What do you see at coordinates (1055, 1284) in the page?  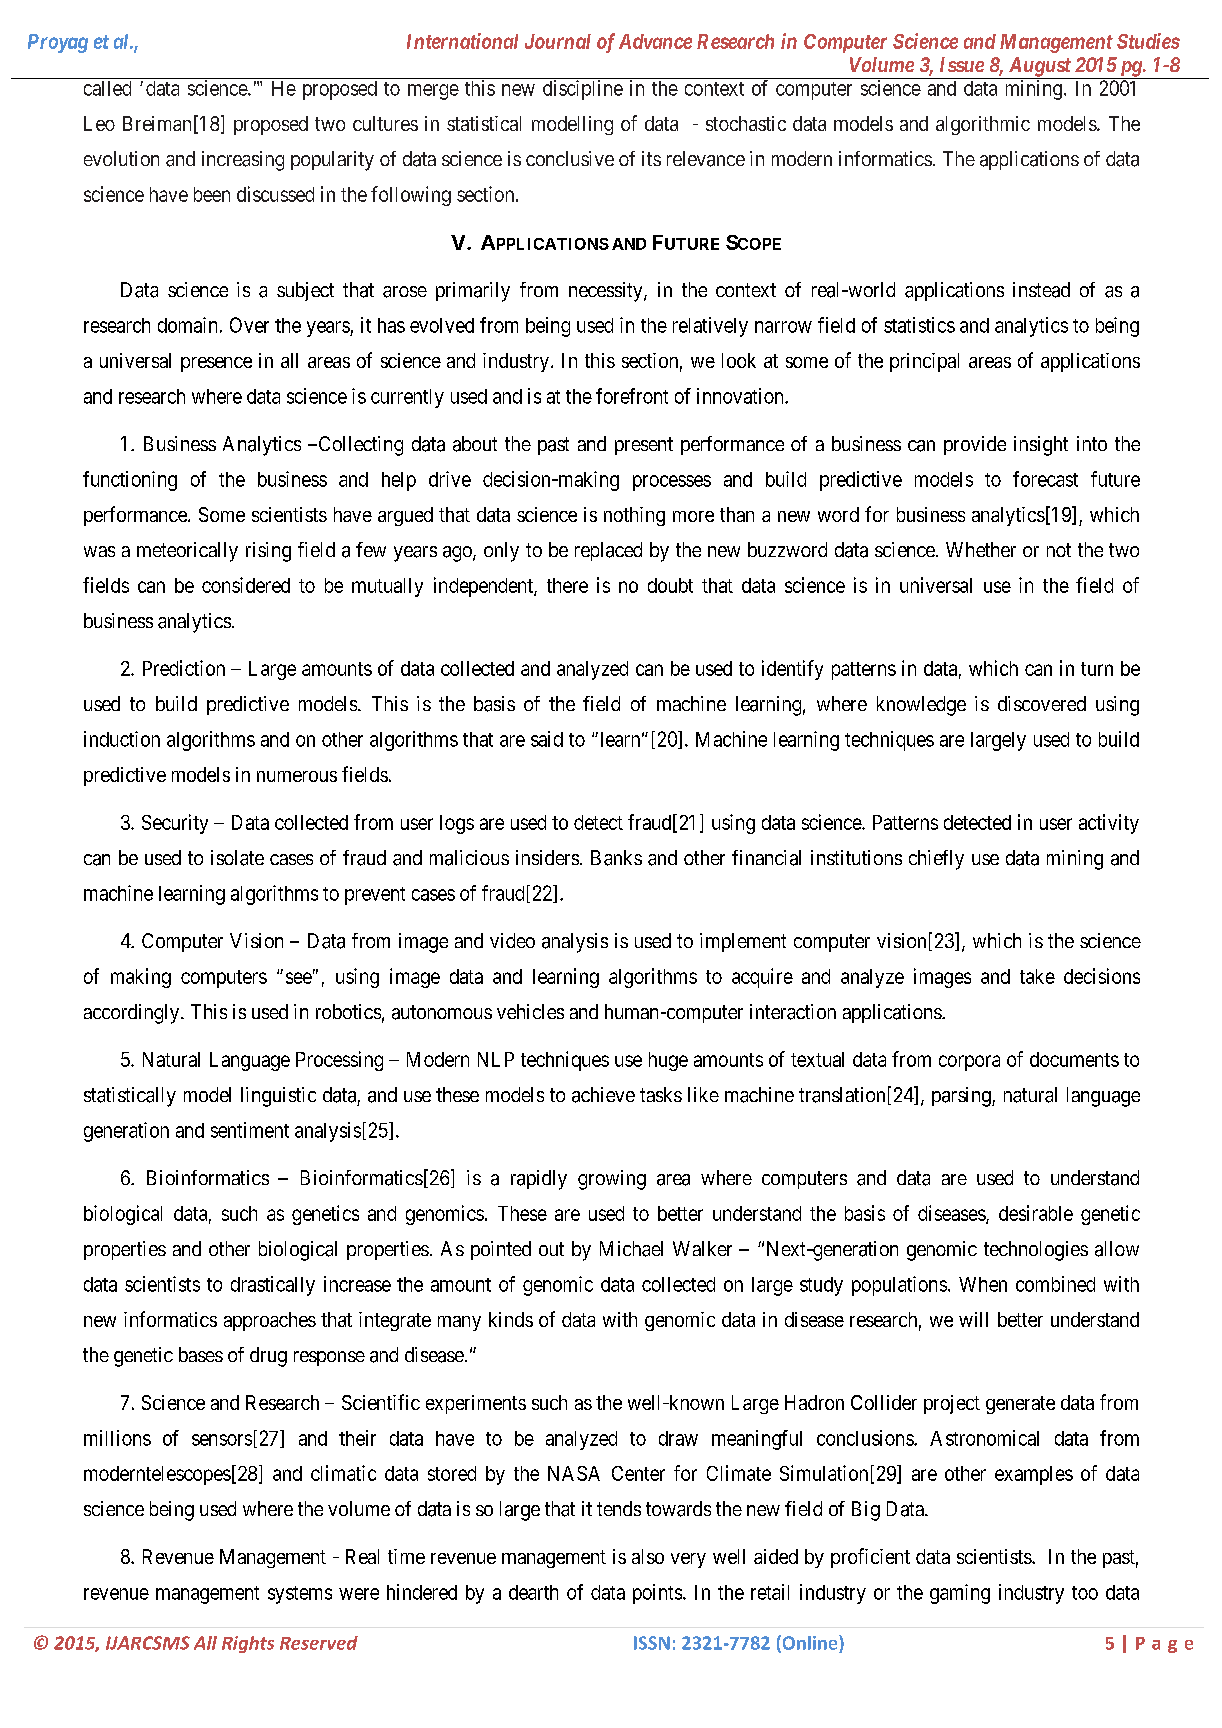 I see `combined` at bounding box center [1055, 1284].
